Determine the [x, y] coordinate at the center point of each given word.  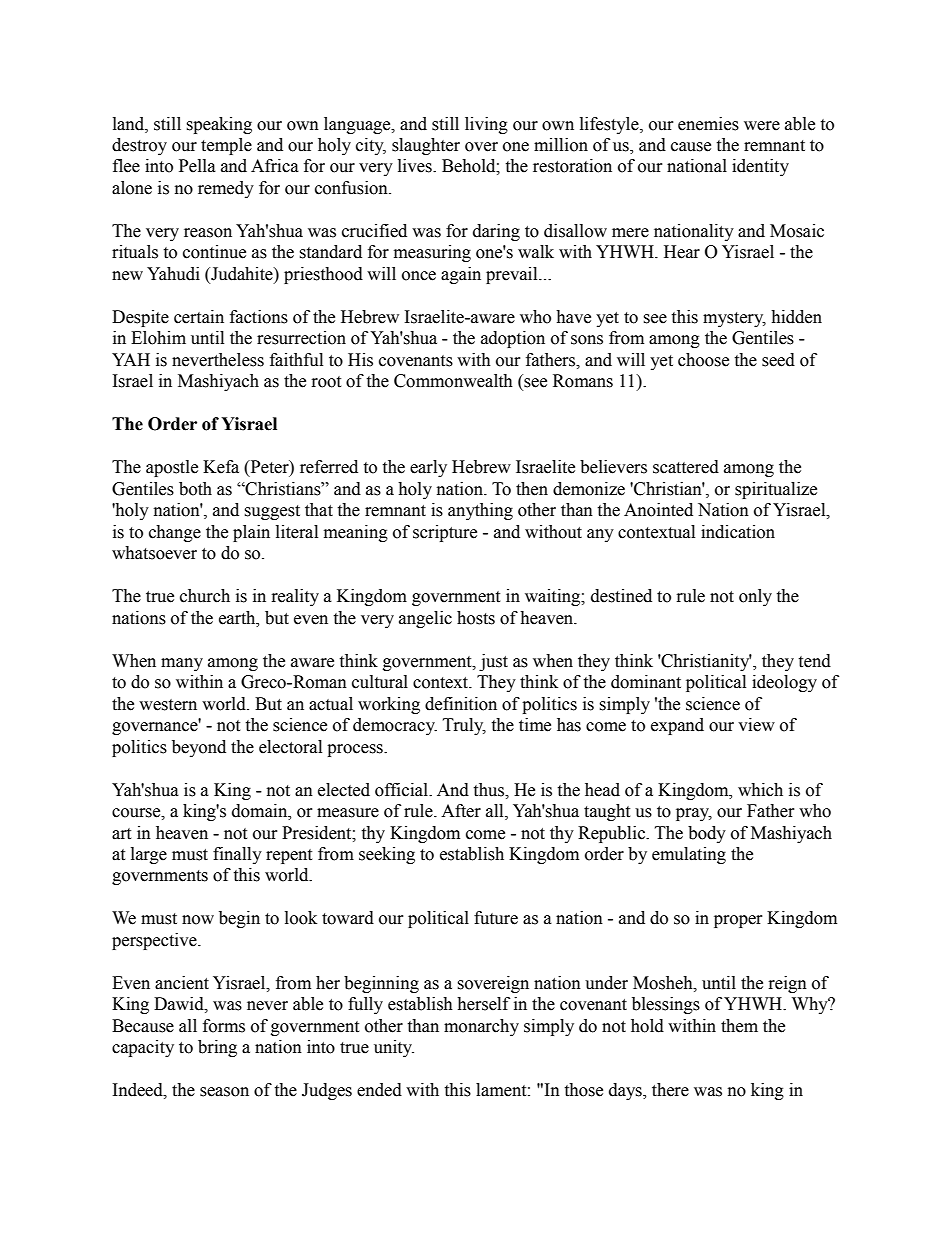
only [755, 597]
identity [760, 167]
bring [217, 1048]
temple [226, 146]
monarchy [481, 1027]
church [205, 596]
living [486, 125]
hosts [476, 618]
